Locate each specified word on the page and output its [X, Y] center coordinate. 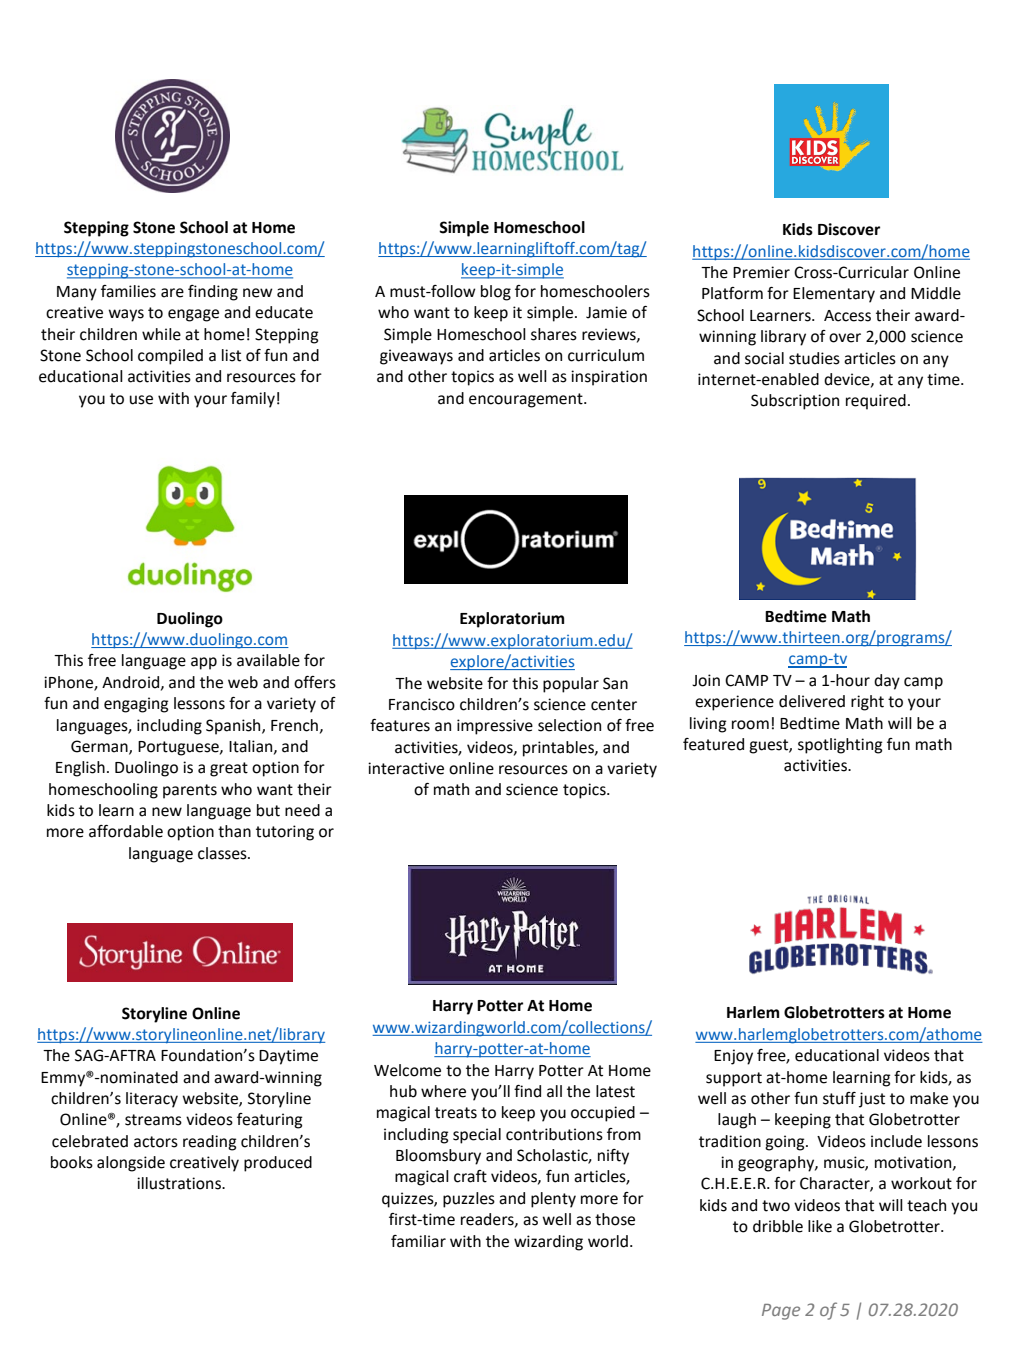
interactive [406, 768]
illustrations [180, 1183]
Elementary [834, 295]
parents [190, 791]
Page [781, 1312]
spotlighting [840, 746]
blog [496, 293]
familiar [418, 1241]
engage [193, 315]
